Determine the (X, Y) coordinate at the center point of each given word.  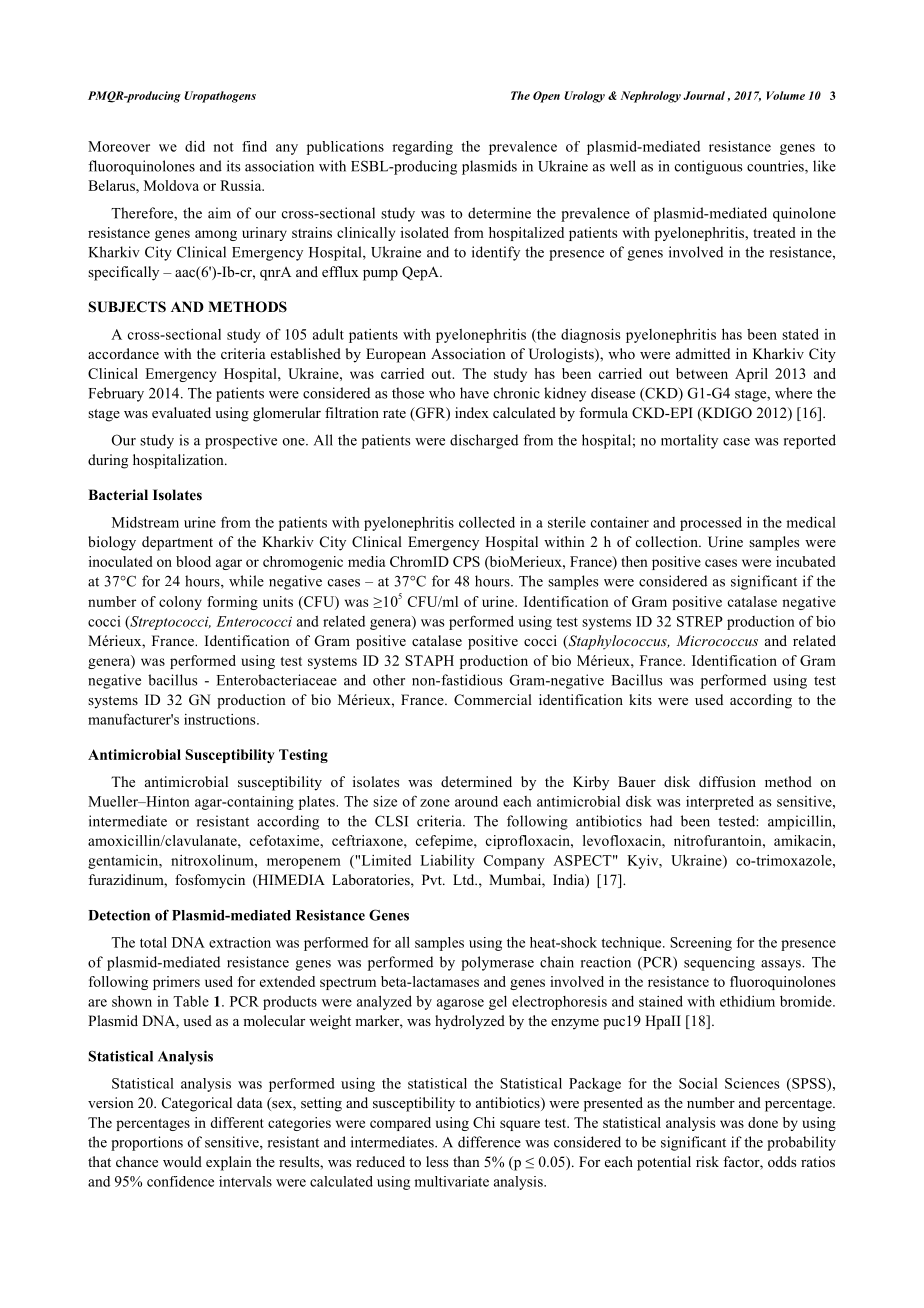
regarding (422, 148)
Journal (705, 96)
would (182, 1161)
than (466, 1161)
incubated (806, 561)
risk (707, 1161)
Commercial (493, 700)
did (195, 146)
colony (180, 603)
